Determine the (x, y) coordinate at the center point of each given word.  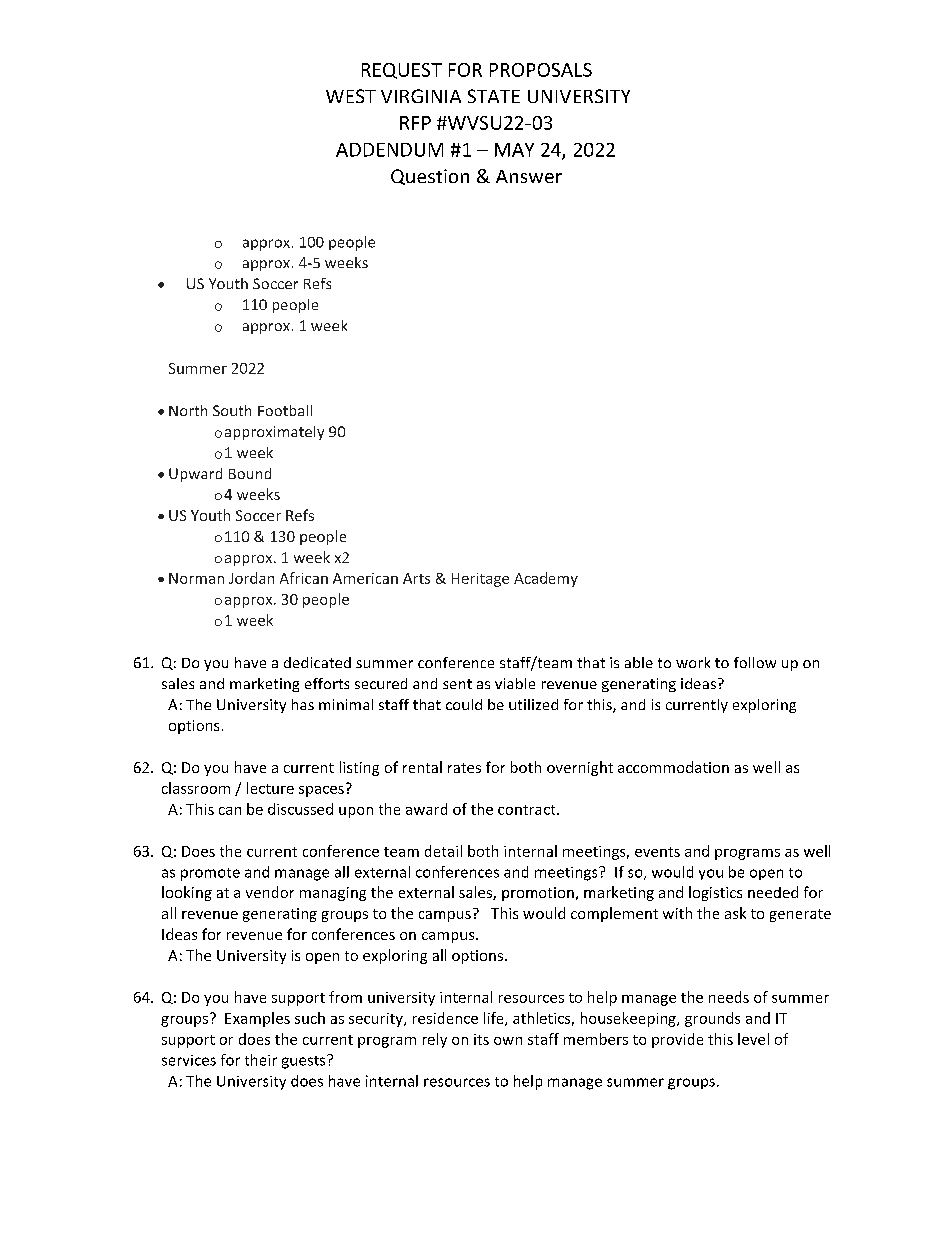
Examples (257, 1019)
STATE (494, 96)
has (303, 704)
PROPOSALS (541, 70)
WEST (351, 96)
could (464, 704)
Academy (546, 579)
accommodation (673, 767)
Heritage (480, 580)
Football (285, 410)
